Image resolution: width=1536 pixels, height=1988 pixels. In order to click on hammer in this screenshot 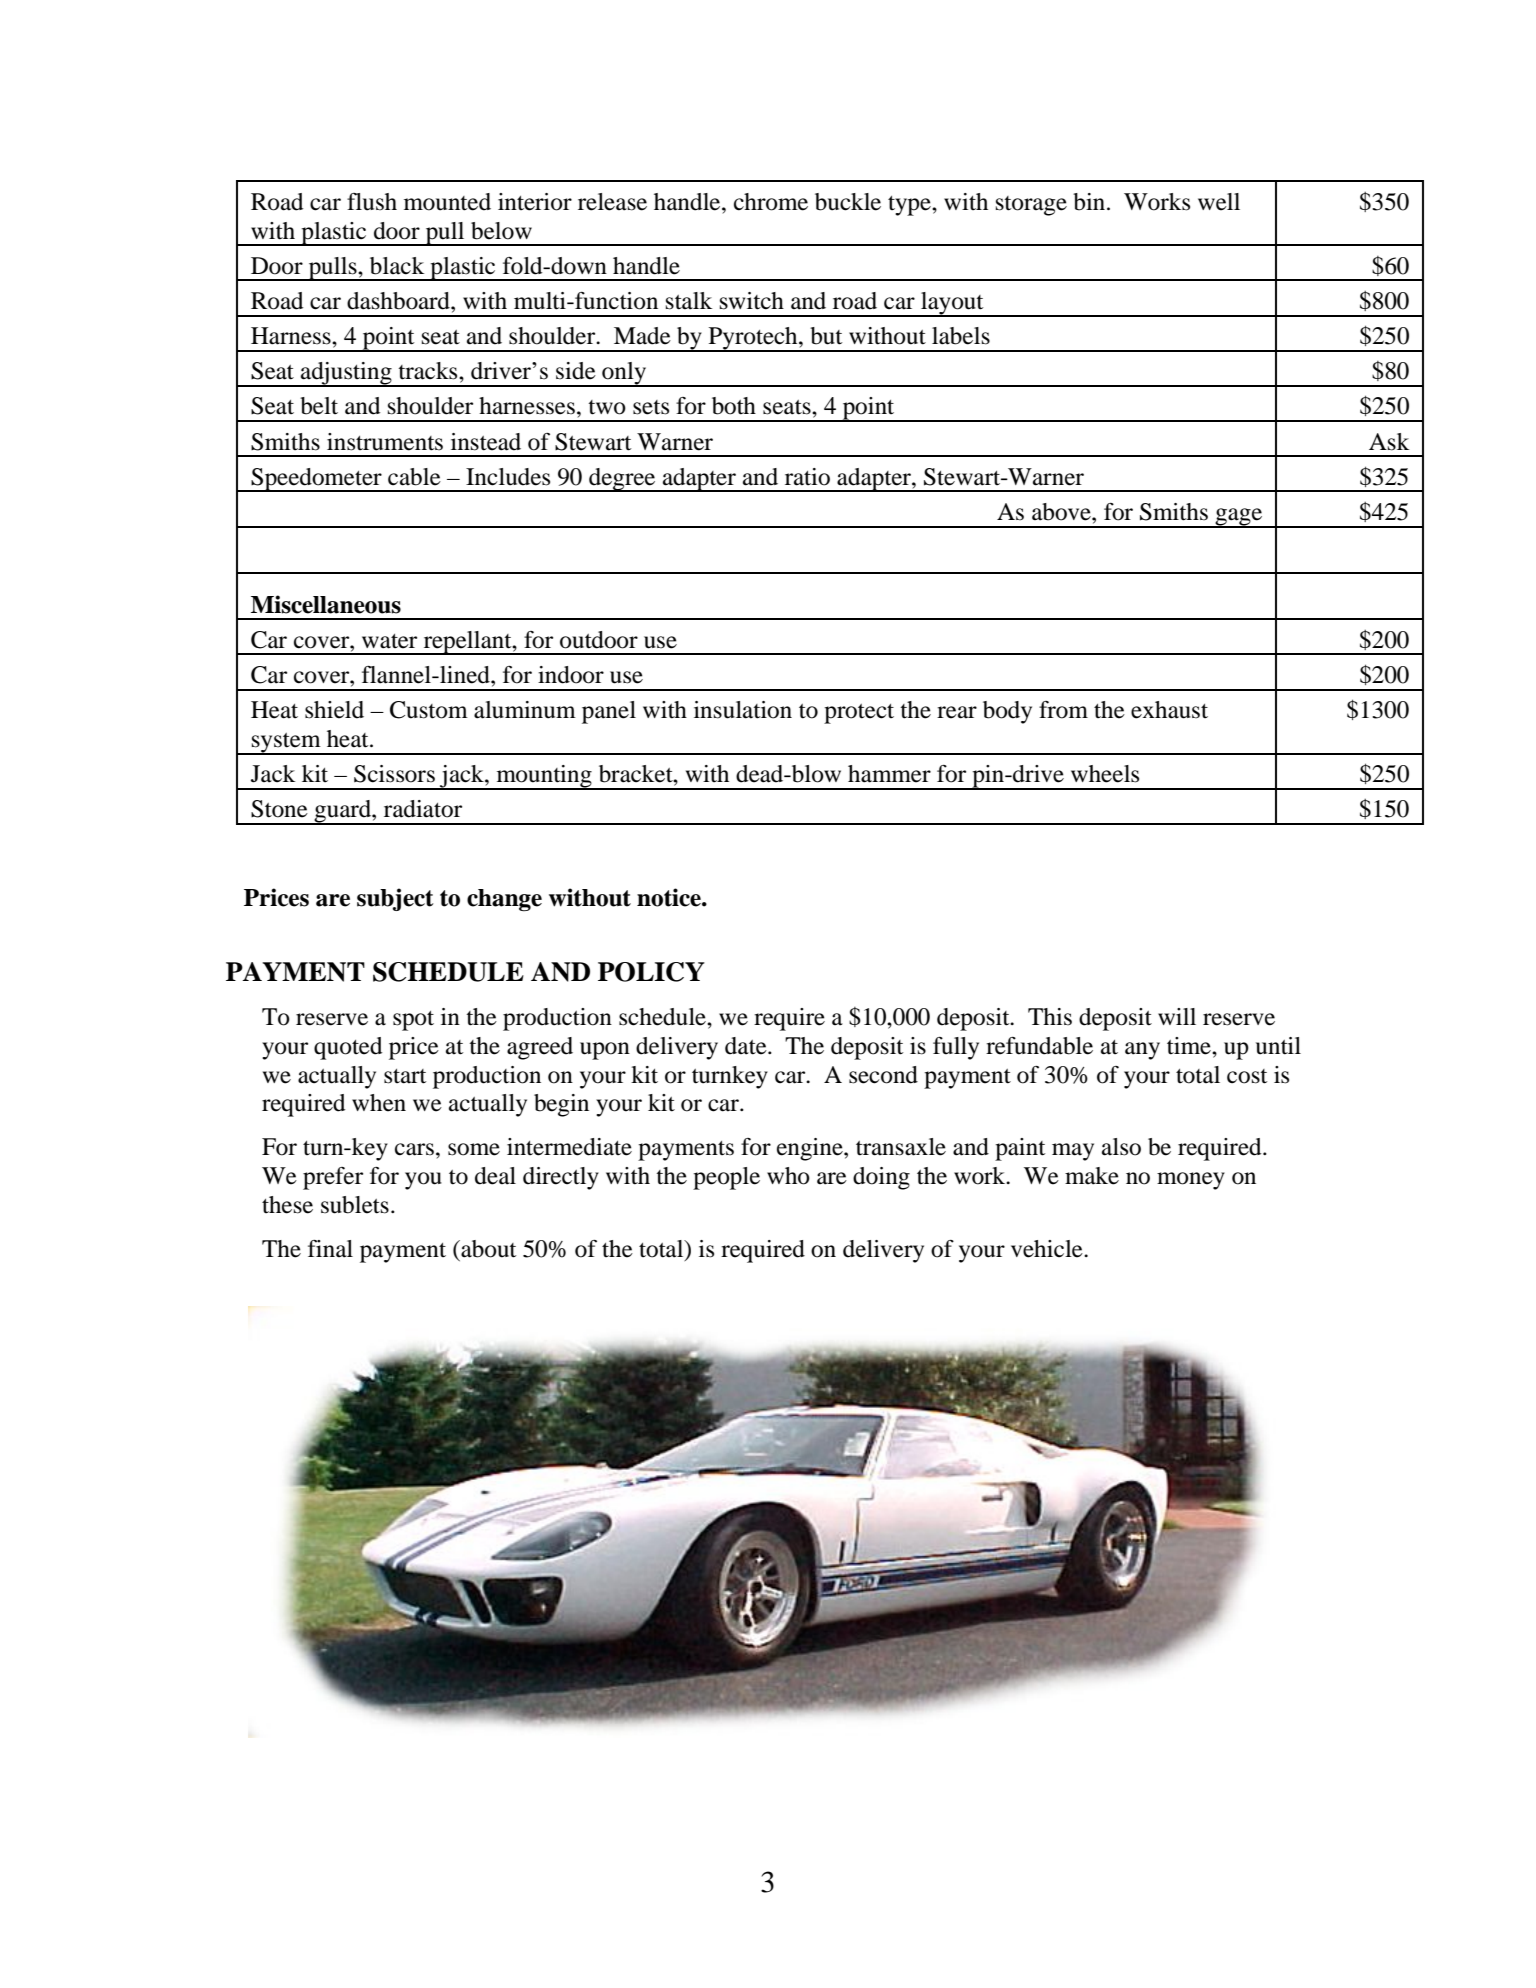, I will do `click(889, 774)`.
